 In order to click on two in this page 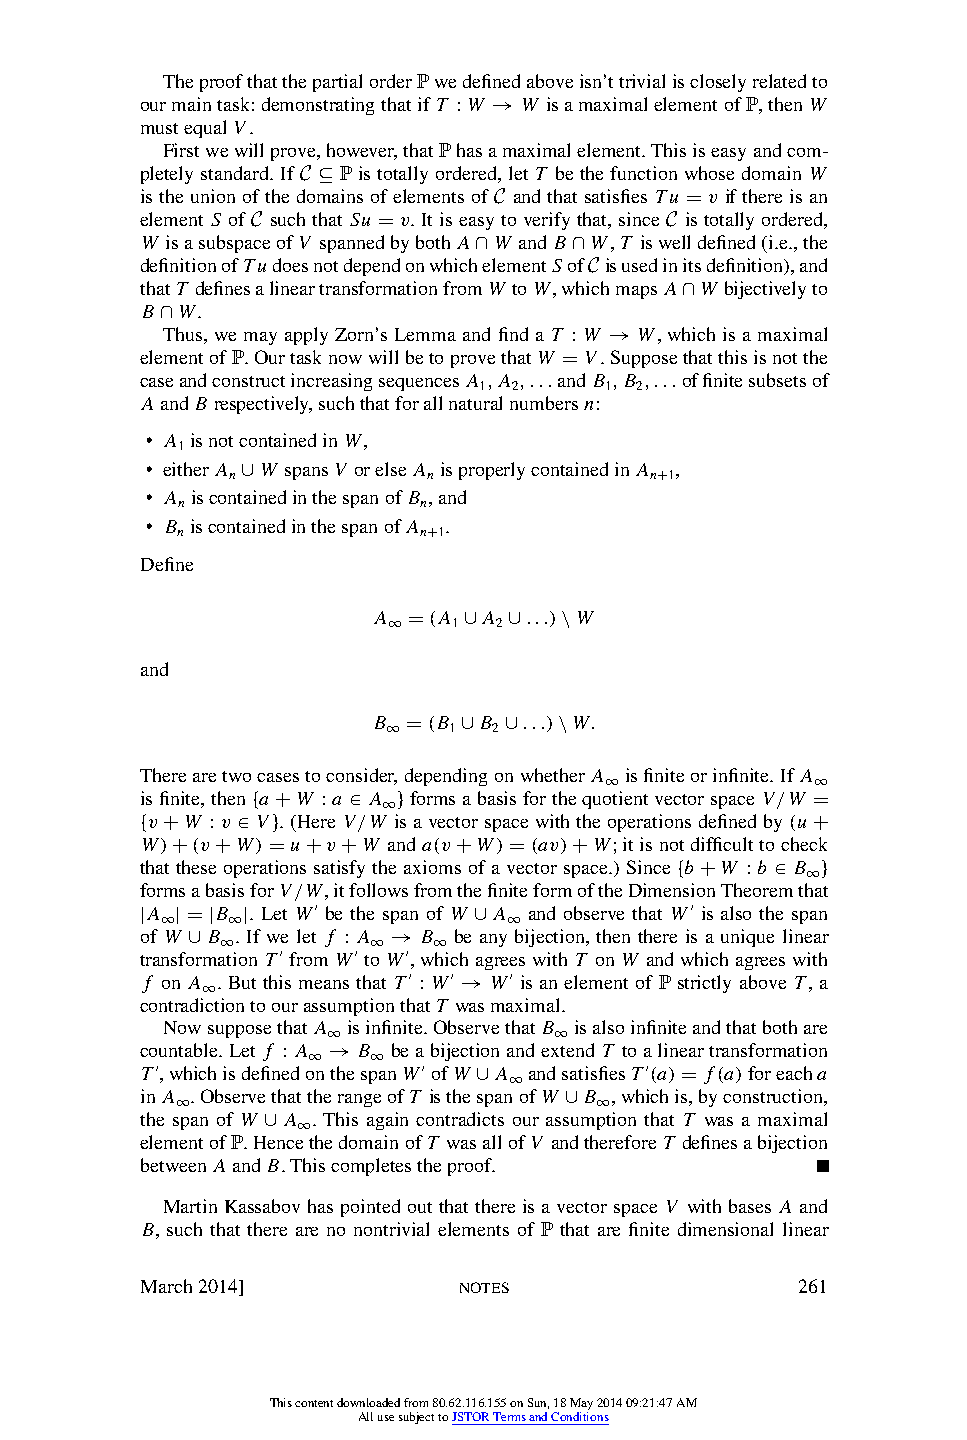, I will do `click(236, 776)`.
